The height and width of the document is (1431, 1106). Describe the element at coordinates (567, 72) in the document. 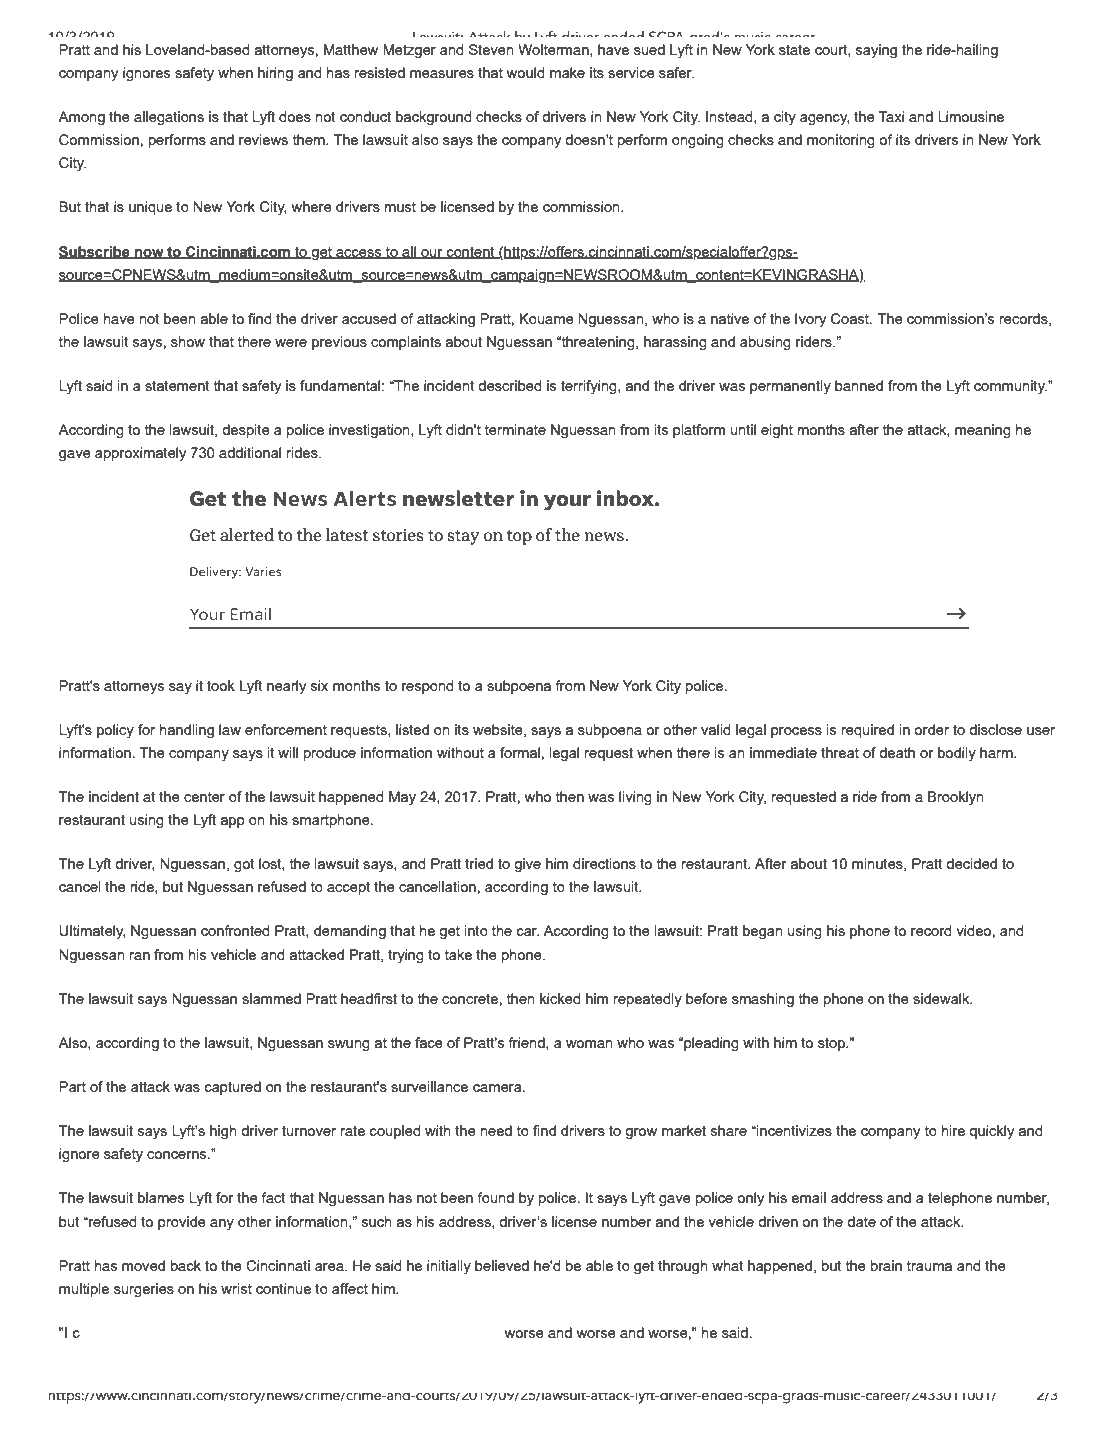

I see `make` at that location.
